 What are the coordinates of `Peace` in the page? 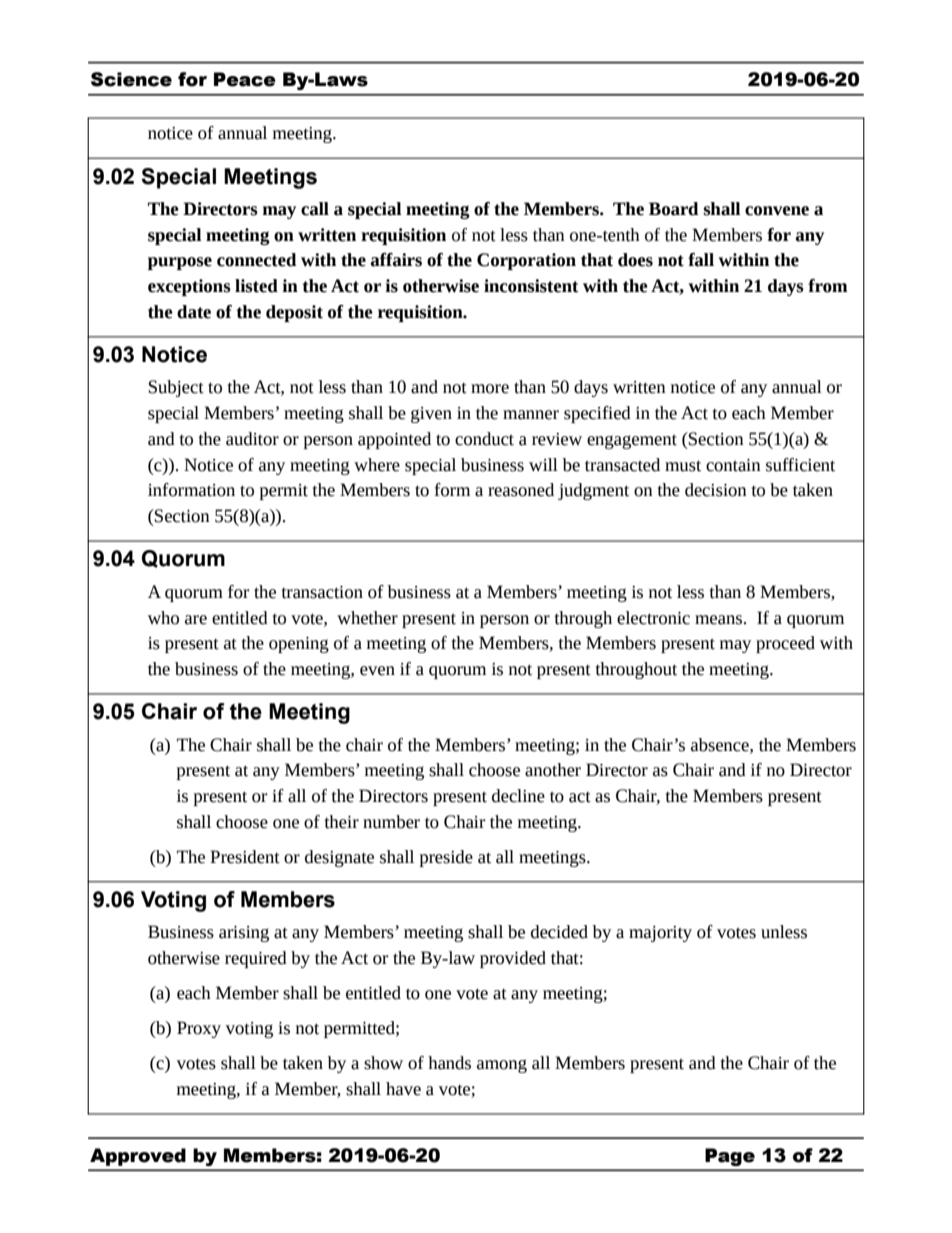 It's located at (245, 79).
